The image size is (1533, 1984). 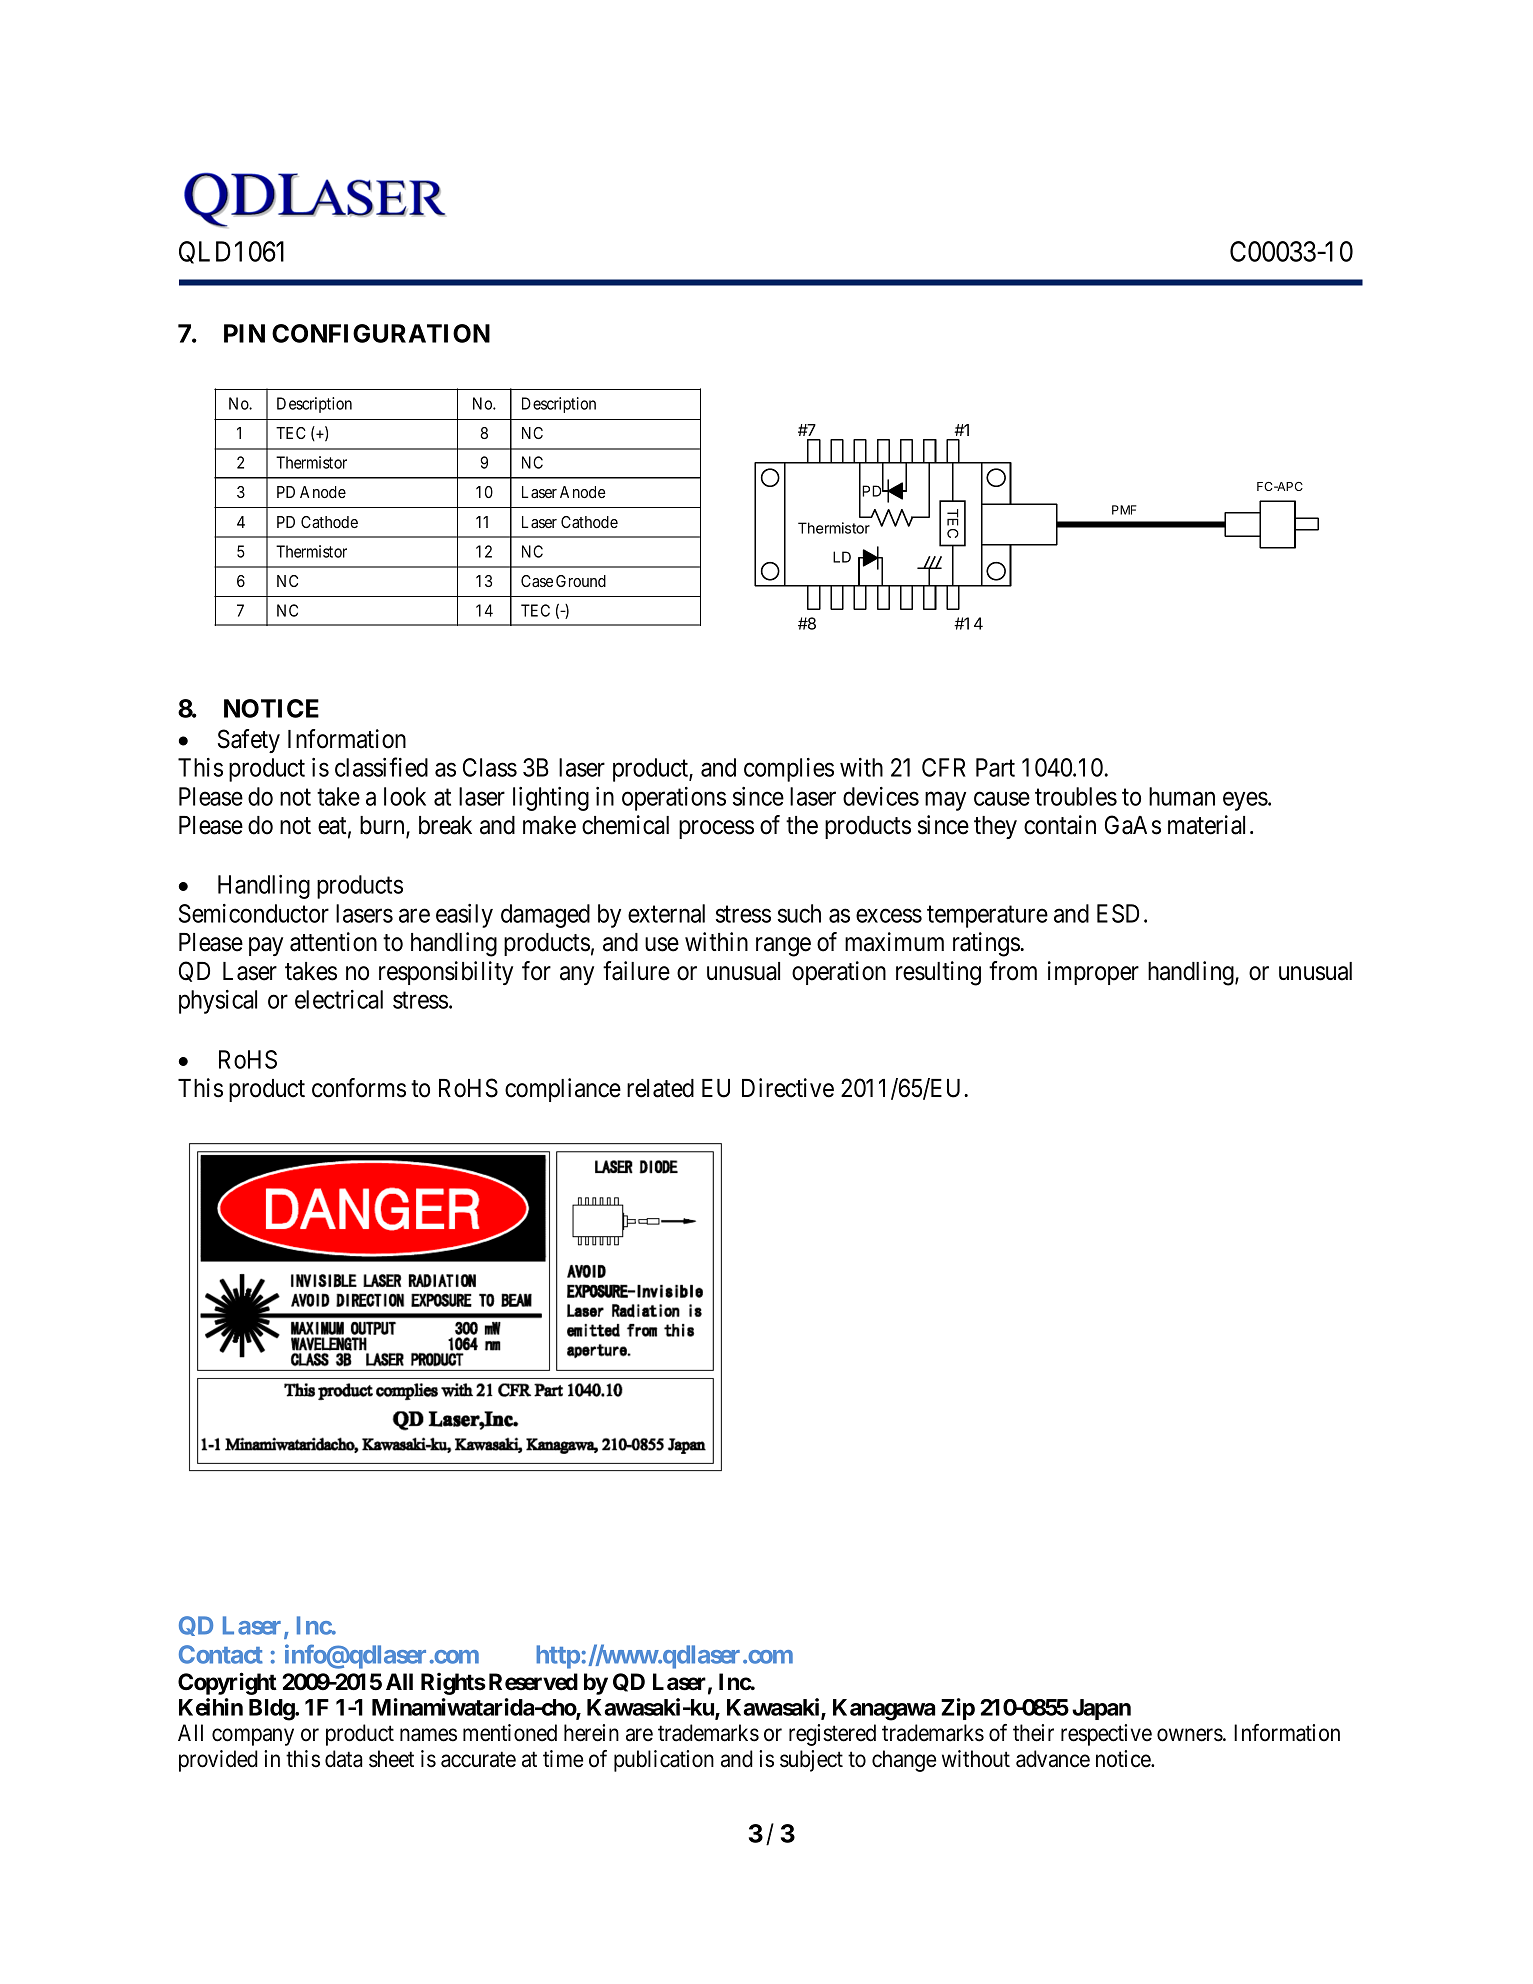 What do you see at coordinates (359, 1088) in the document?
I see `conforms` at bounding box center [359, 1088].
